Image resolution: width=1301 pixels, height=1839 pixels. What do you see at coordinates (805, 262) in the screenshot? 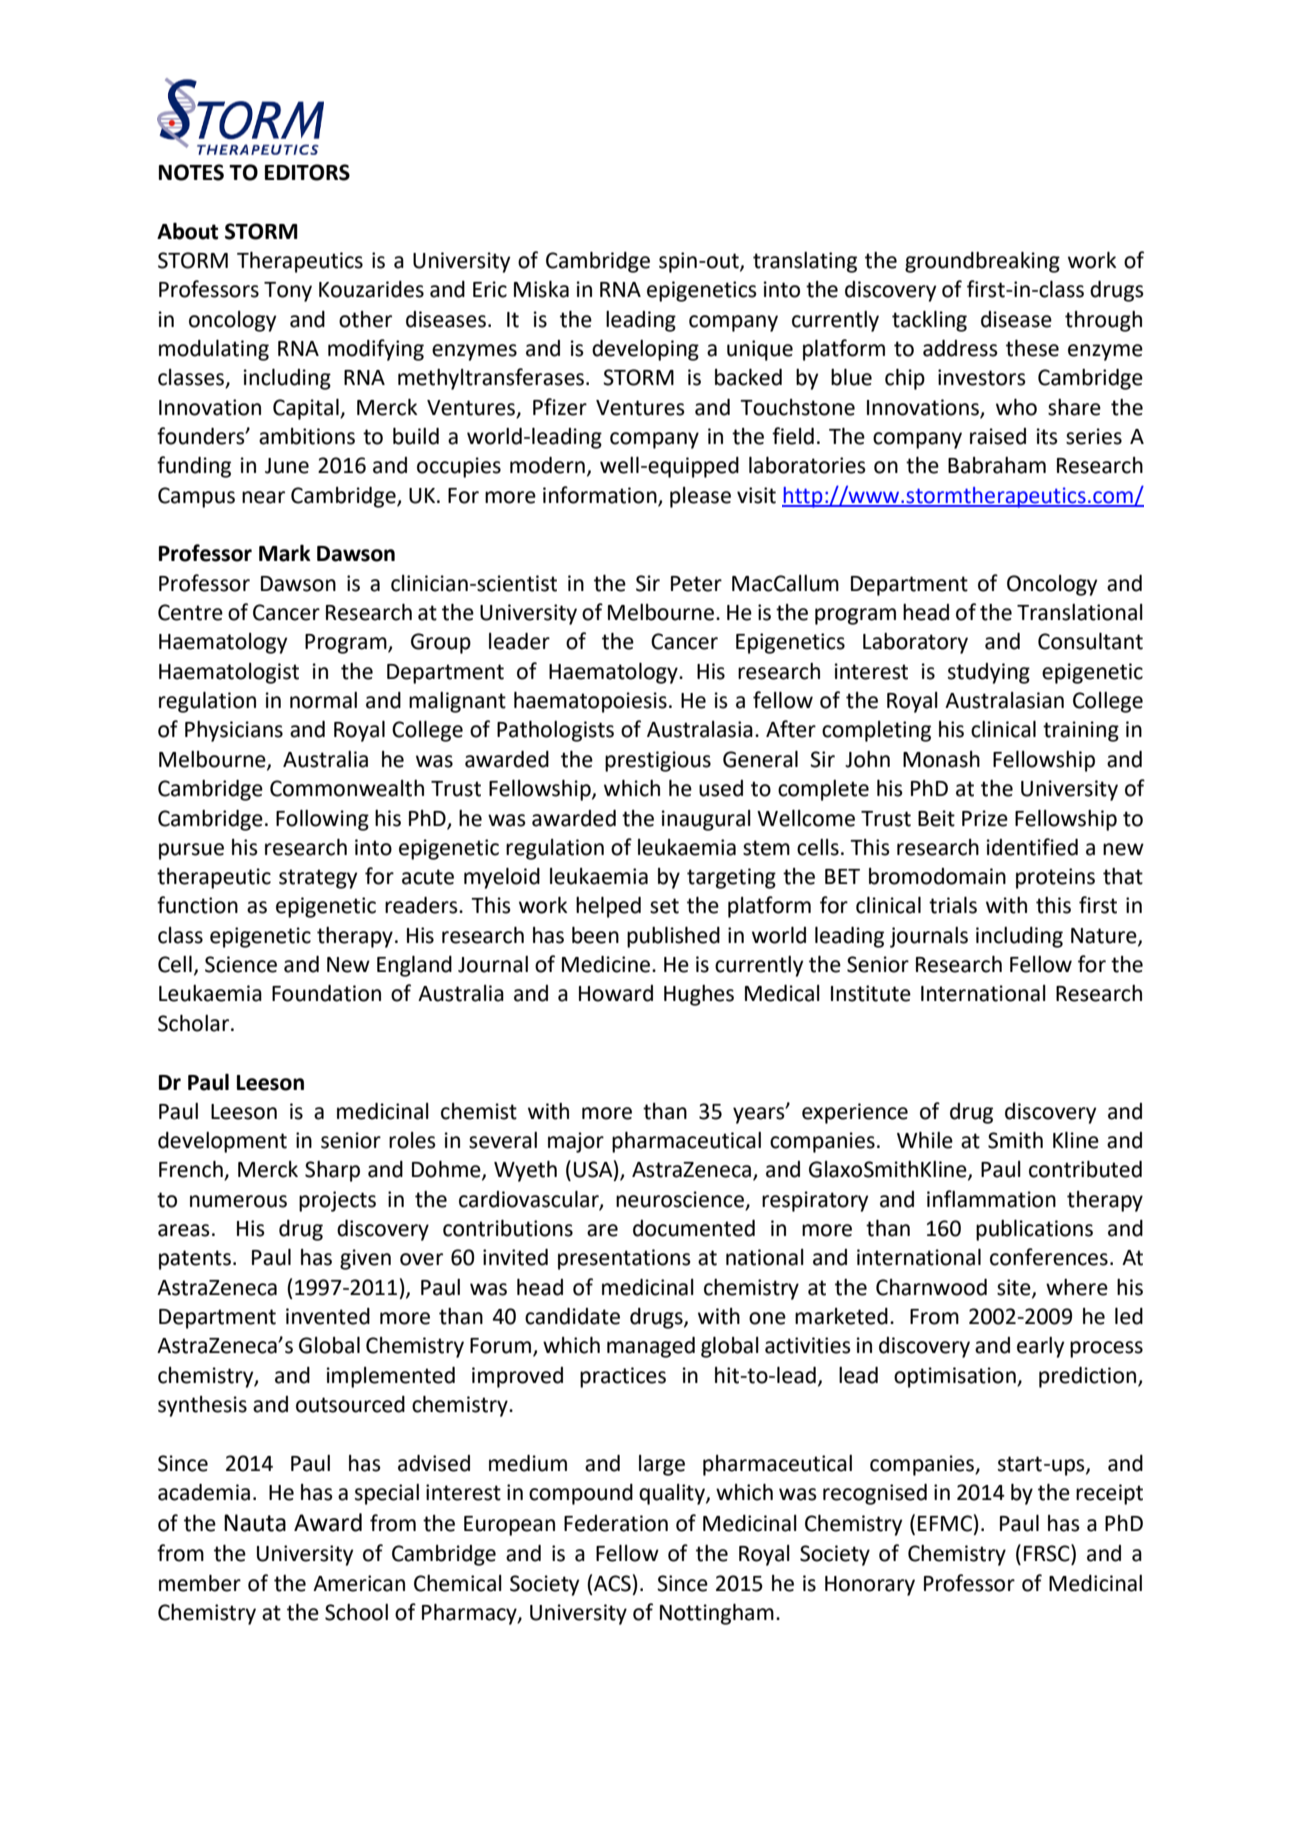
I see `translating` at bounding box center [805, 262].
